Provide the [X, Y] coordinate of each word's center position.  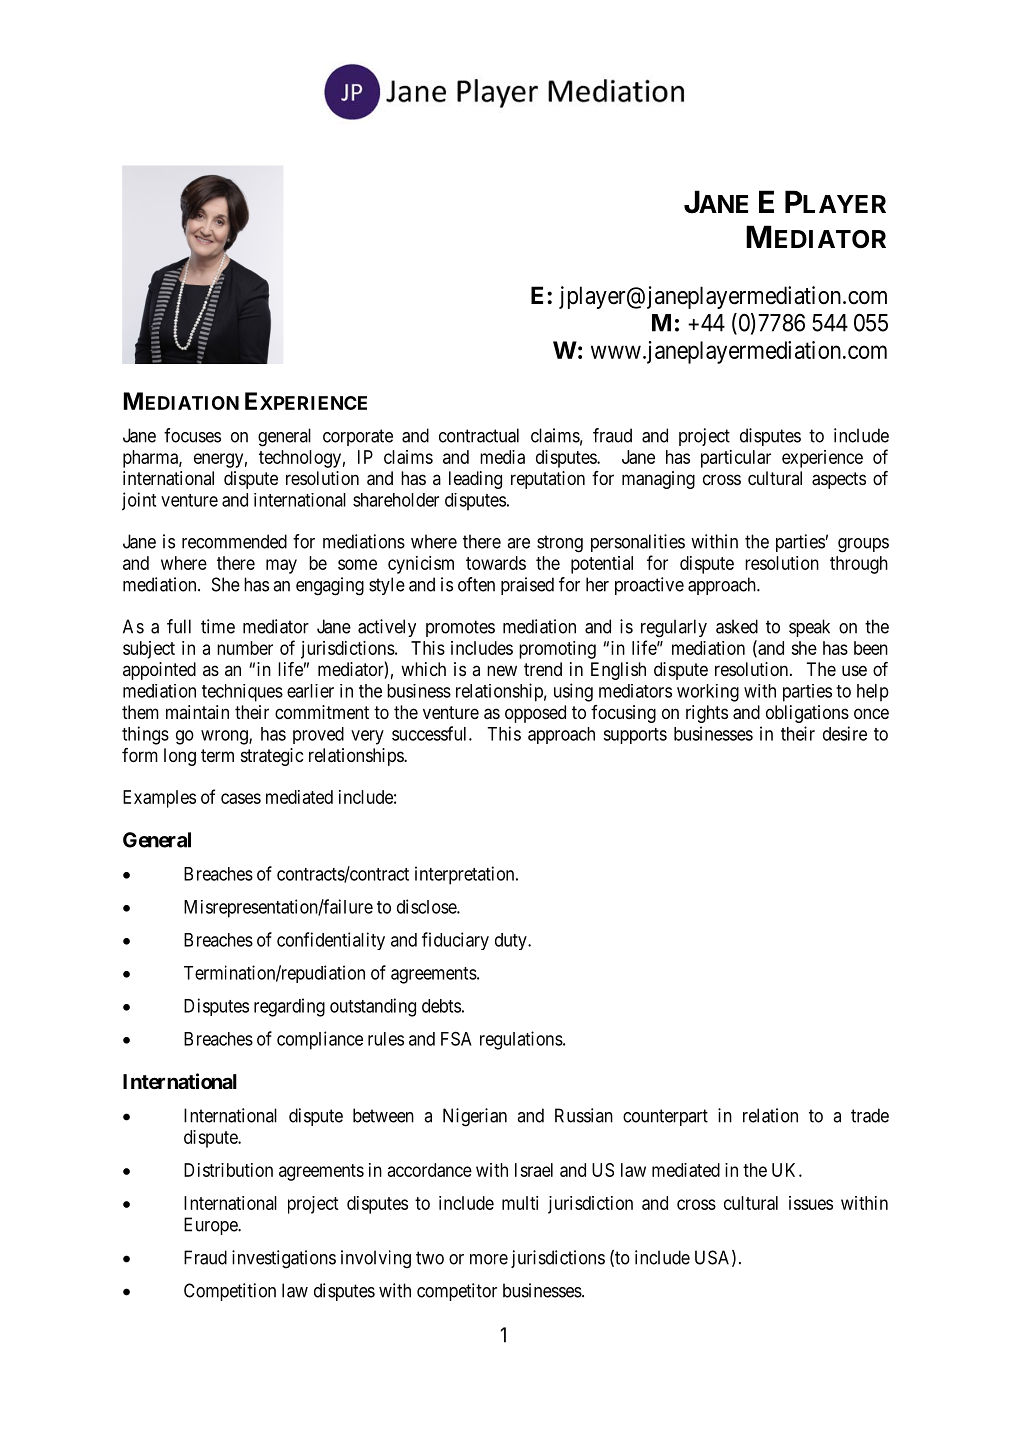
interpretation [466, 875]
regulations [521, 1040]
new [502, 670]
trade [870, 1115]
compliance [320, 1040]
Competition [230, 1292]
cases [241, 798]
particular [736, 459]
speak [809, 628]
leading [475, 480]
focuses [192, 435]
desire [845, 733]
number [245, 648]
